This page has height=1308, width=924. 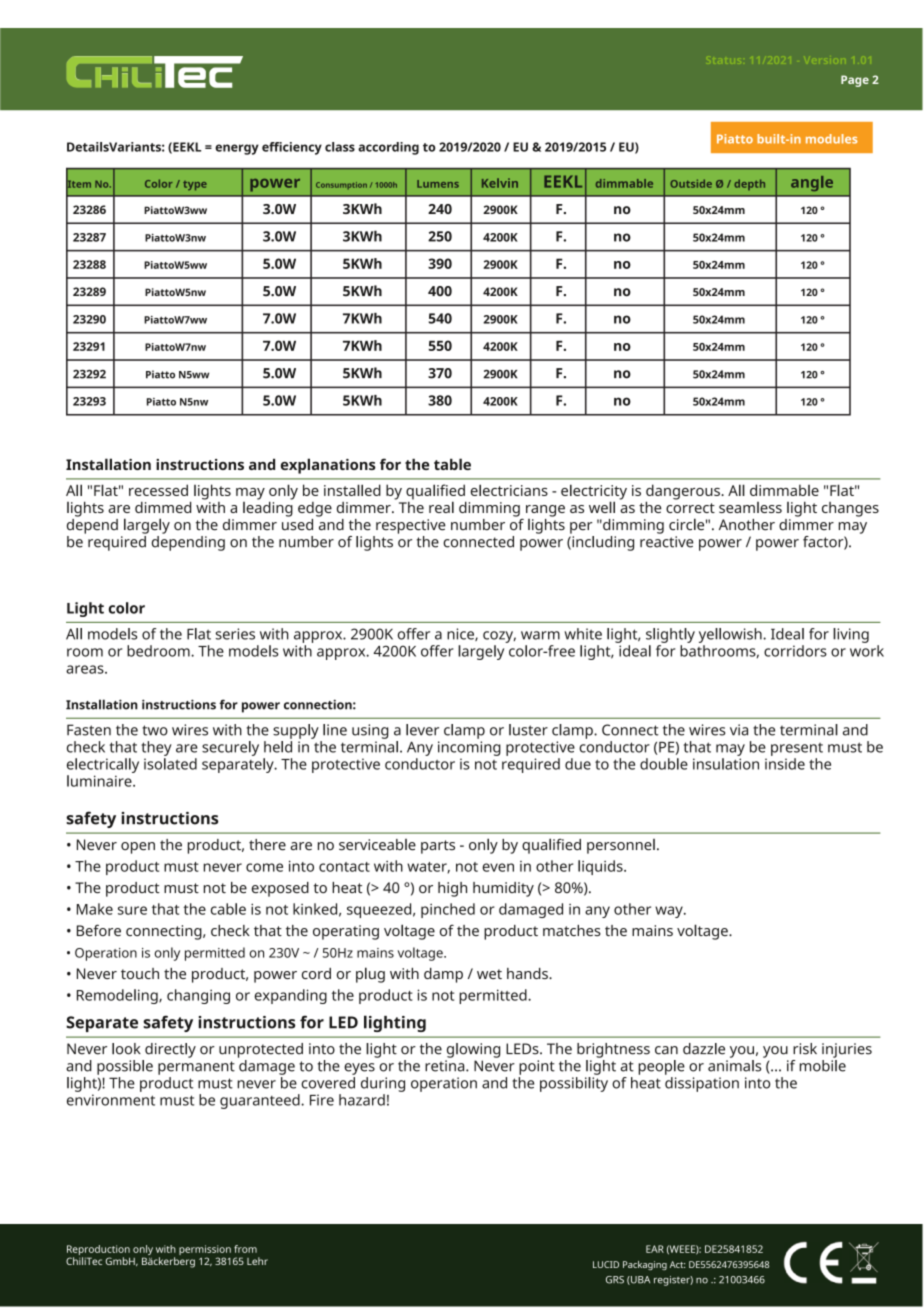 What do you see at coordinates (155, 730) in the page?
I see `two` at bounding box center [155, 730].
